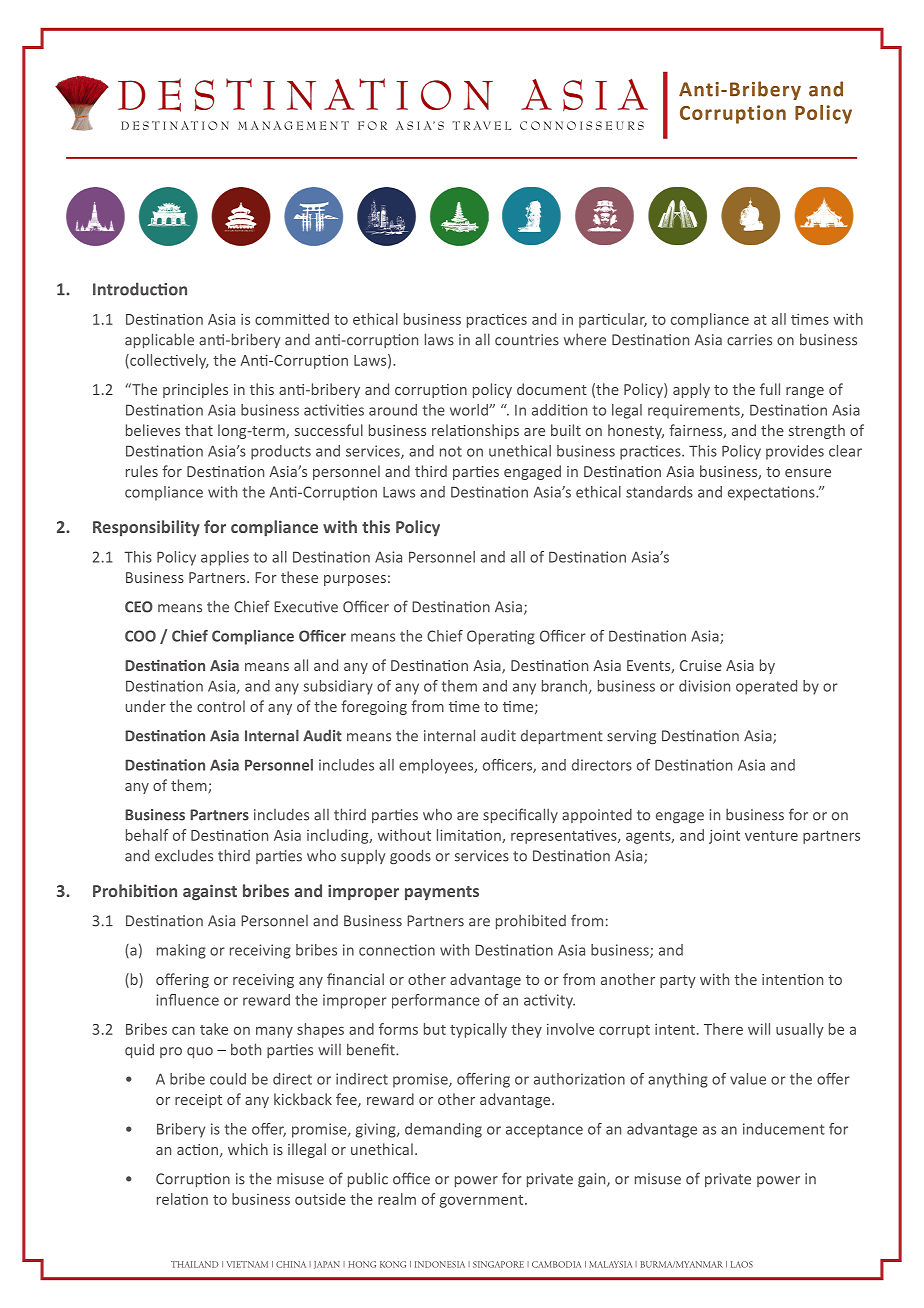 Image resolution: width=924 pixels, height=1308 pixels. What do you see at coordinates (498, 1264) in the page?
I see `SINGAPORE` at bounding box center [498, 1264].
